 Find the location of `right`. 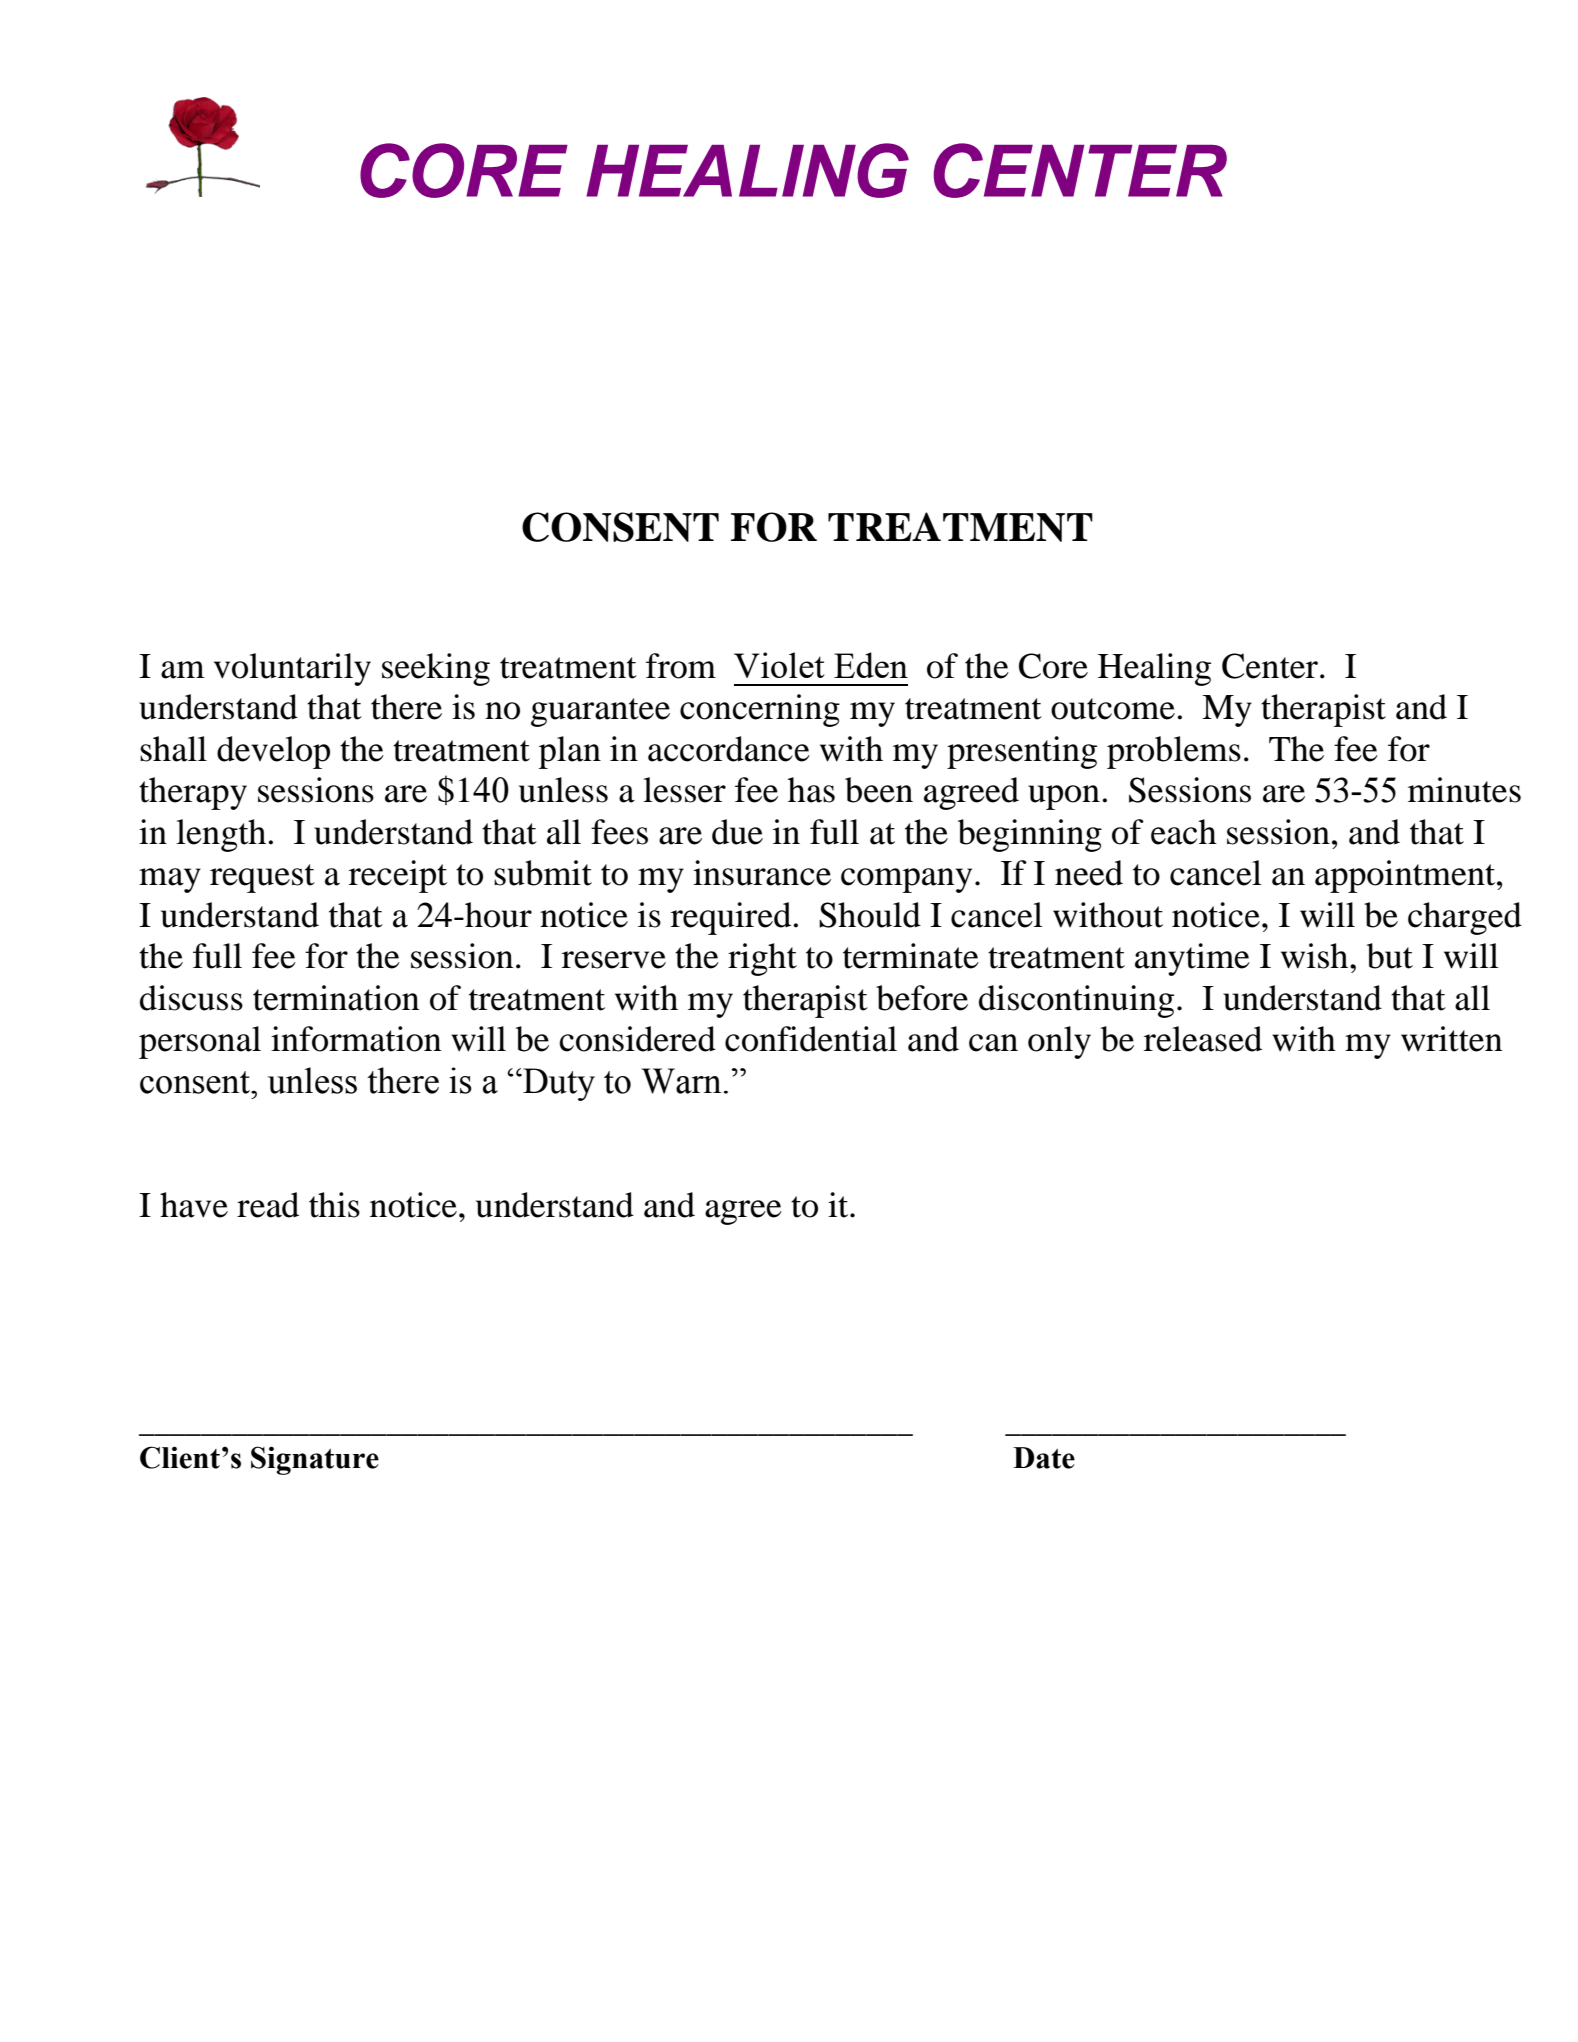

right is located at coordinates (762, 959).
